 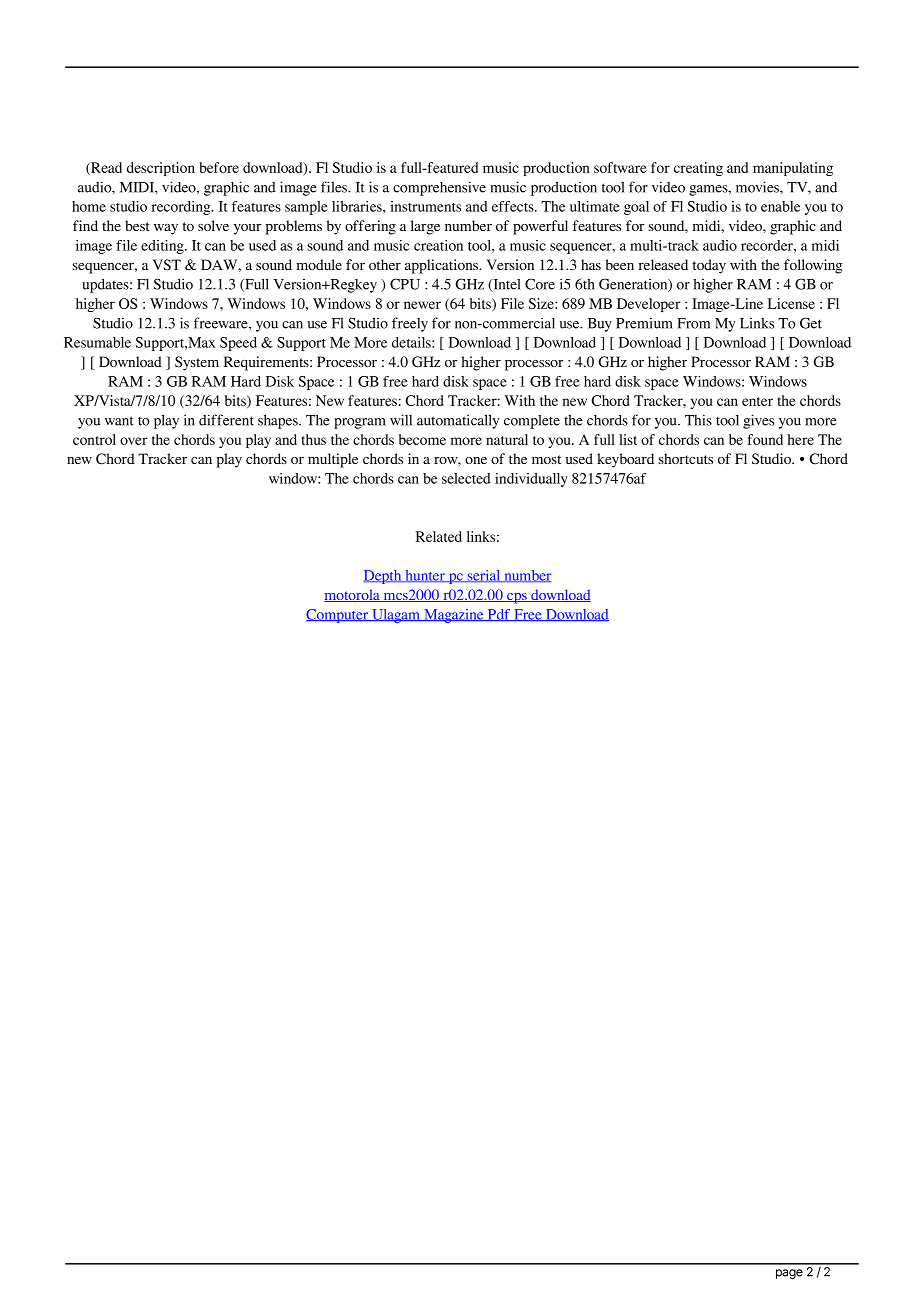 I want to click on creating, so click(x=698, y=169).
